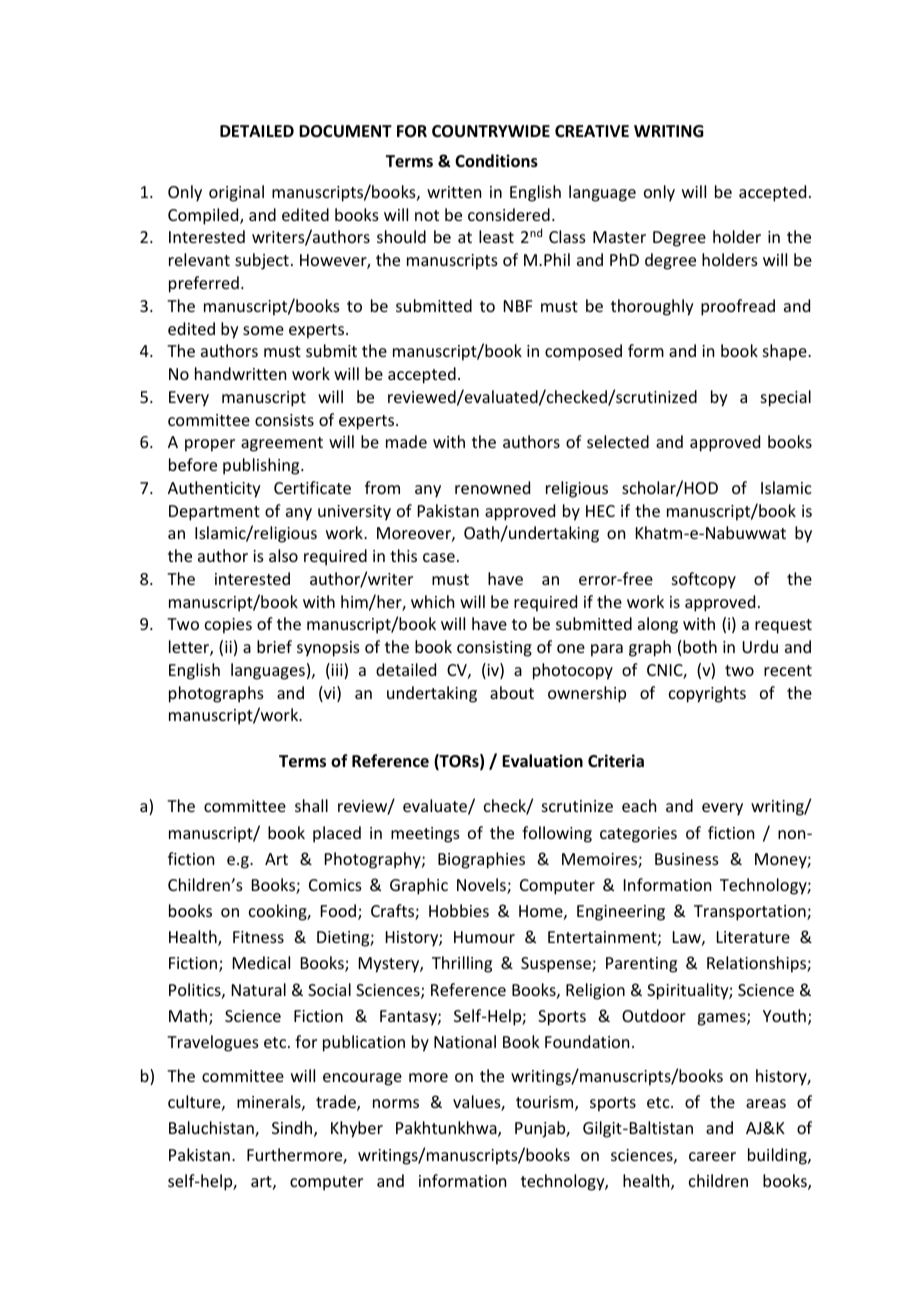 This screenshot has height=1308, width=924. What do you see at coordinates (687, 859) in the screenshot?
I see `Business` at bounding box center [687, 859].
